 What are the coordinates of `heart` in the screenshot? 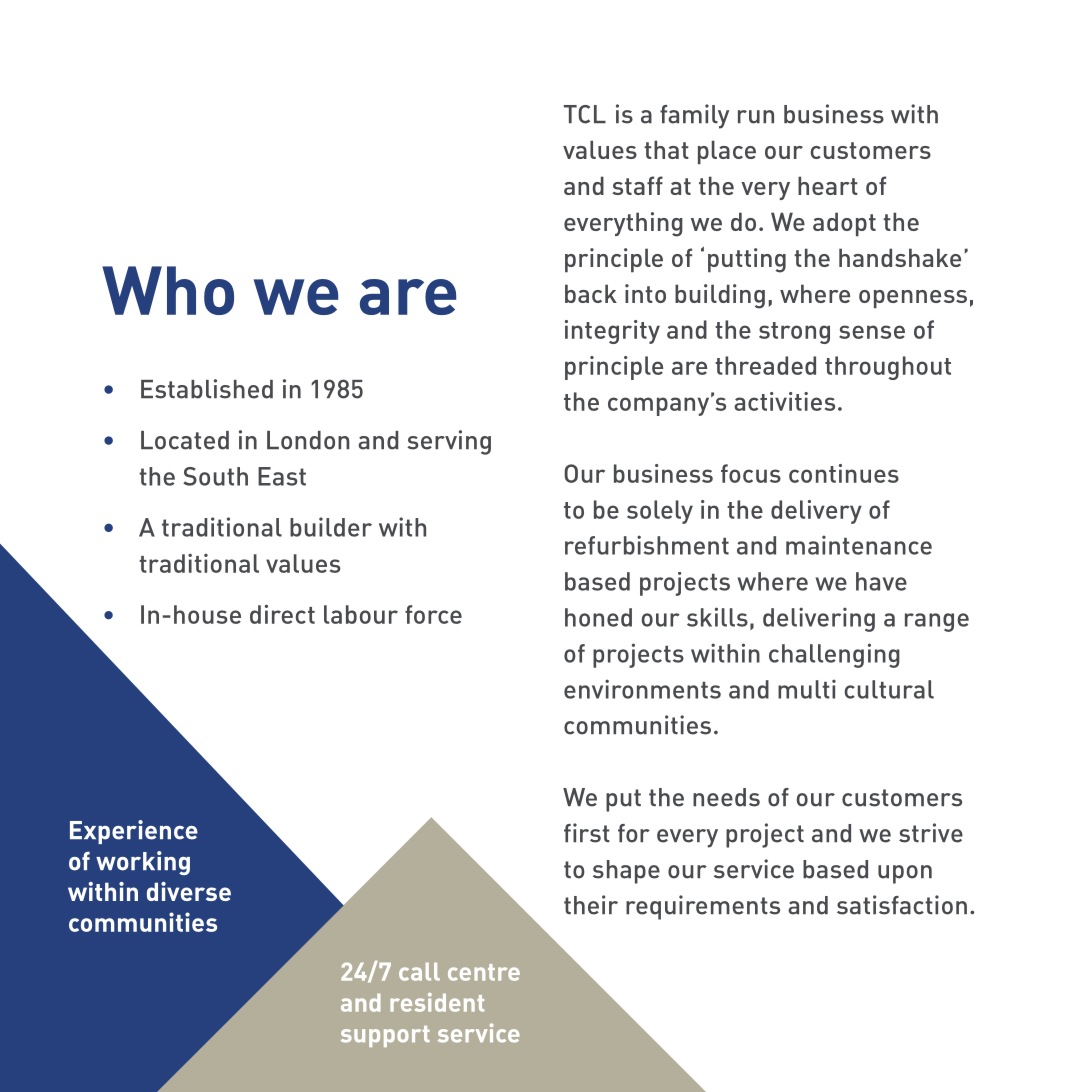 It's located at (828, 185).
